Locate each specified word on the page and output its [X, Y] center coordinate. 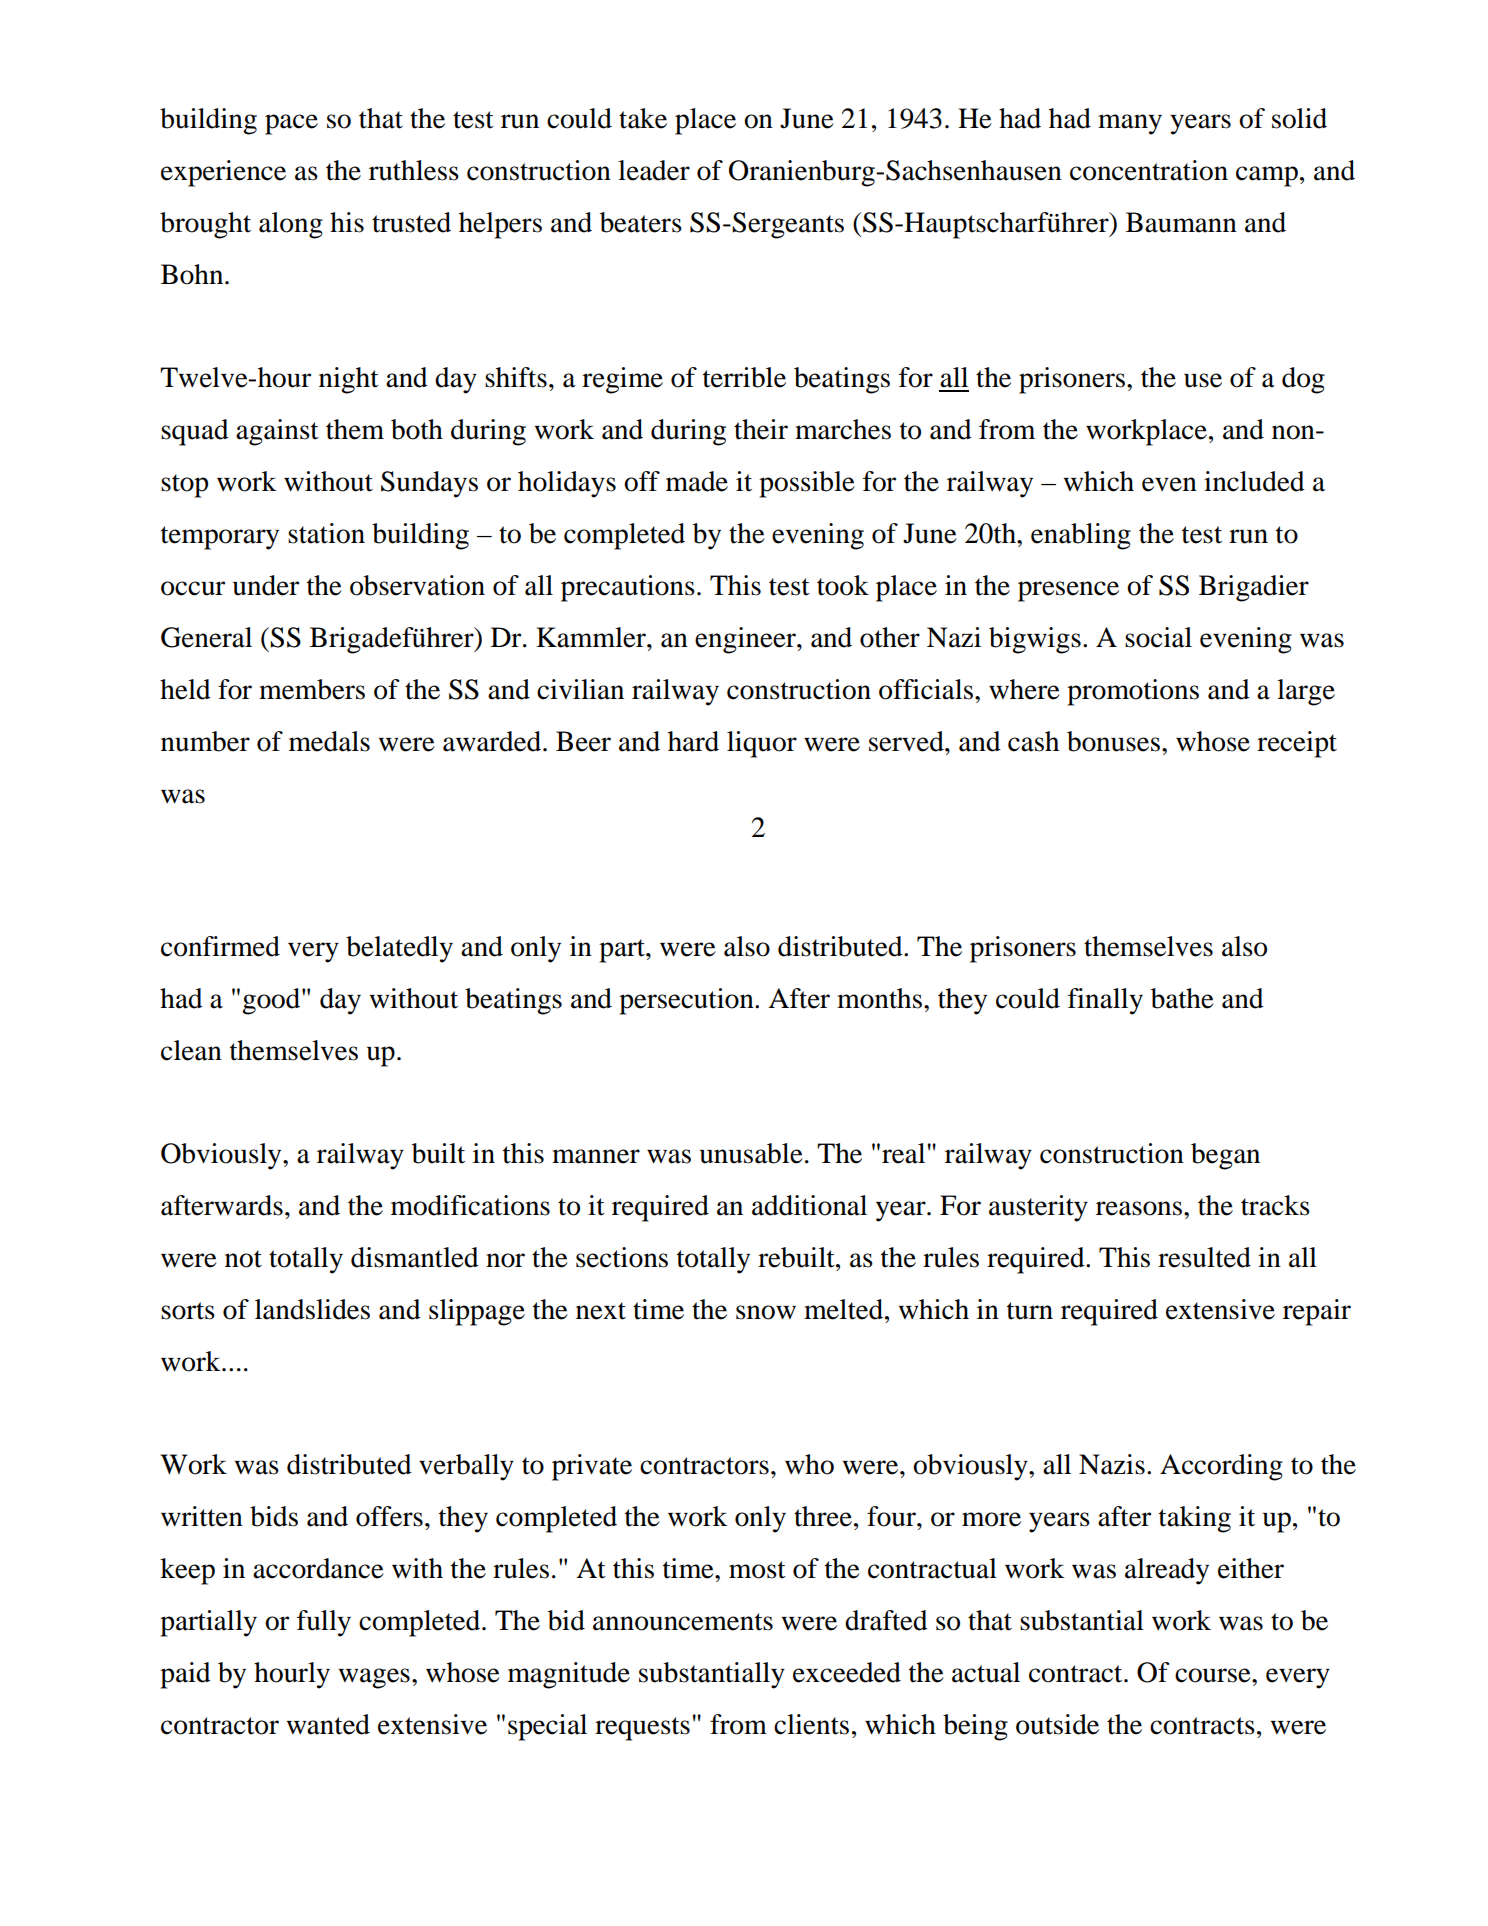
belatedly [399, 949]
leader [654, 170]
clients [811, 1724]
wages [374, 1678]
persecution [687, 1001]
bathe [1182, 998]
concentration [1149, 170]
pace [291, 124]
